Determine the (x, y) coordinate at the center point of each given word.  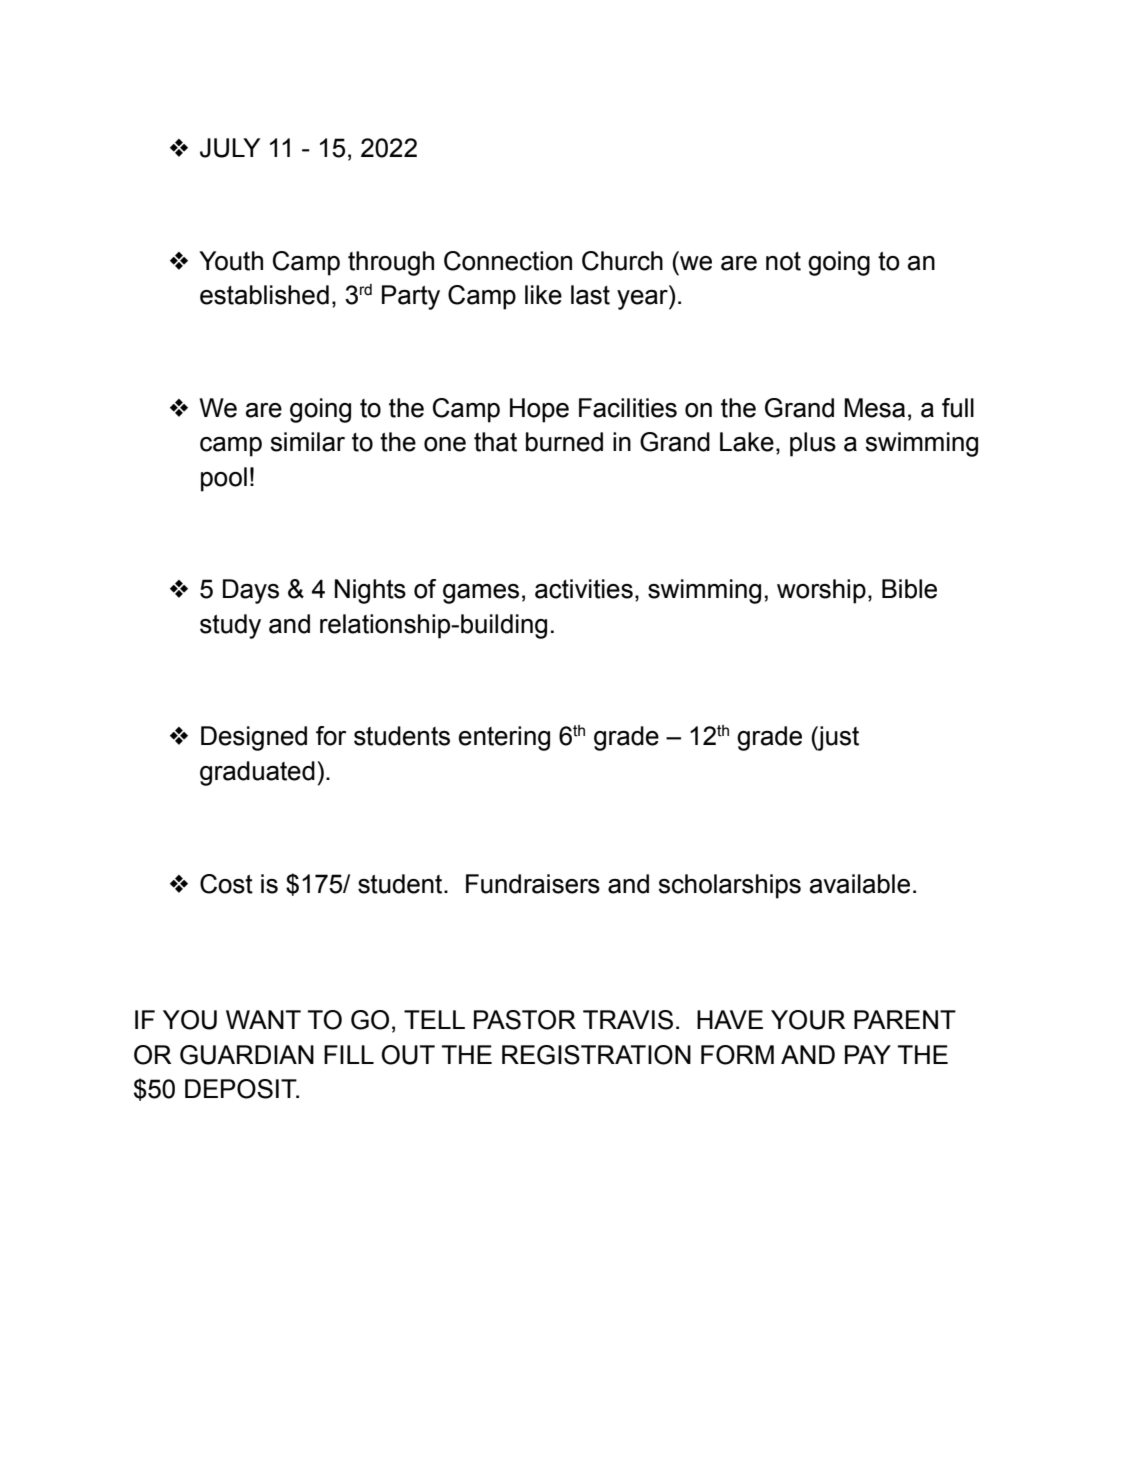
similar (307, 442)
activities (584, 589)
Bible (909, 589)
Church (622, 261)
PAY (868, 1054)
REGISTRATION (596, 1055)
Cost (226, 884)
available (860, 884)
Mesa (874, 408)
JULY (230, 148)
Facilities (628, 408)
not (783, 261)
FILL (349, 1054)
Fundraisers (533, 884)
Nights (370, 591)
